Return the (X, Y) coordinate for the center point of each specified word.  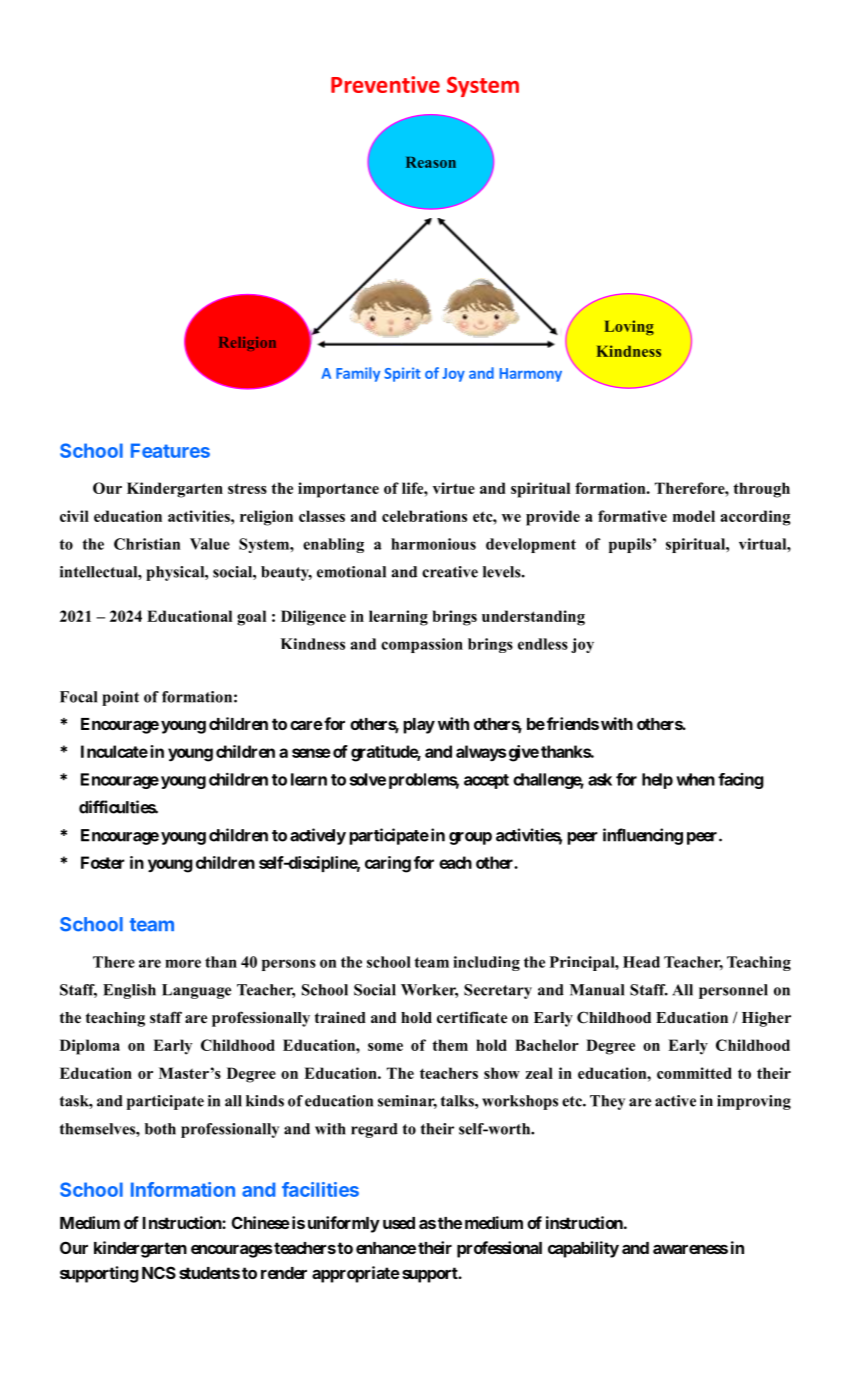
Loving (629, 328)
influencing (643, 836)
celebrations (424, 516)
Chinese (261, 1222)
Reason (431, 162)
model (694, 516)
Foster (103, 862)
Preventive (385, 84)
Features (170, 450)
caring (388, 864)
